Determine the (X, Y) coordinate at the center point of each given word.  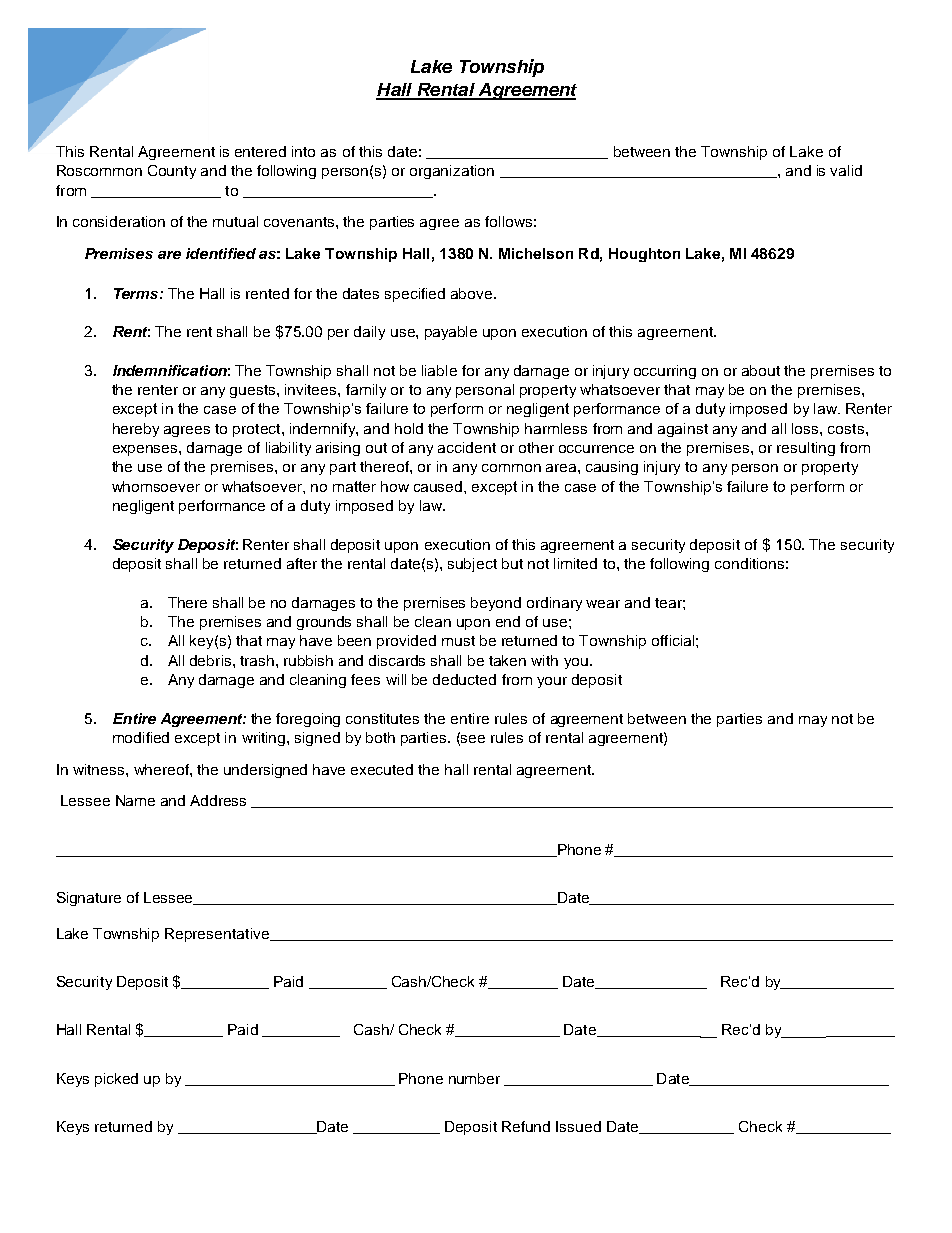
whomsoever (156, 486)
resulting (806, 449)
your (552, 682)
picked (116, 1080)
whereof (162, 769)
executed (382, 769)
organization (452, 172)
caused (439, 486)
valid (846, 170)
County (172, 172)
